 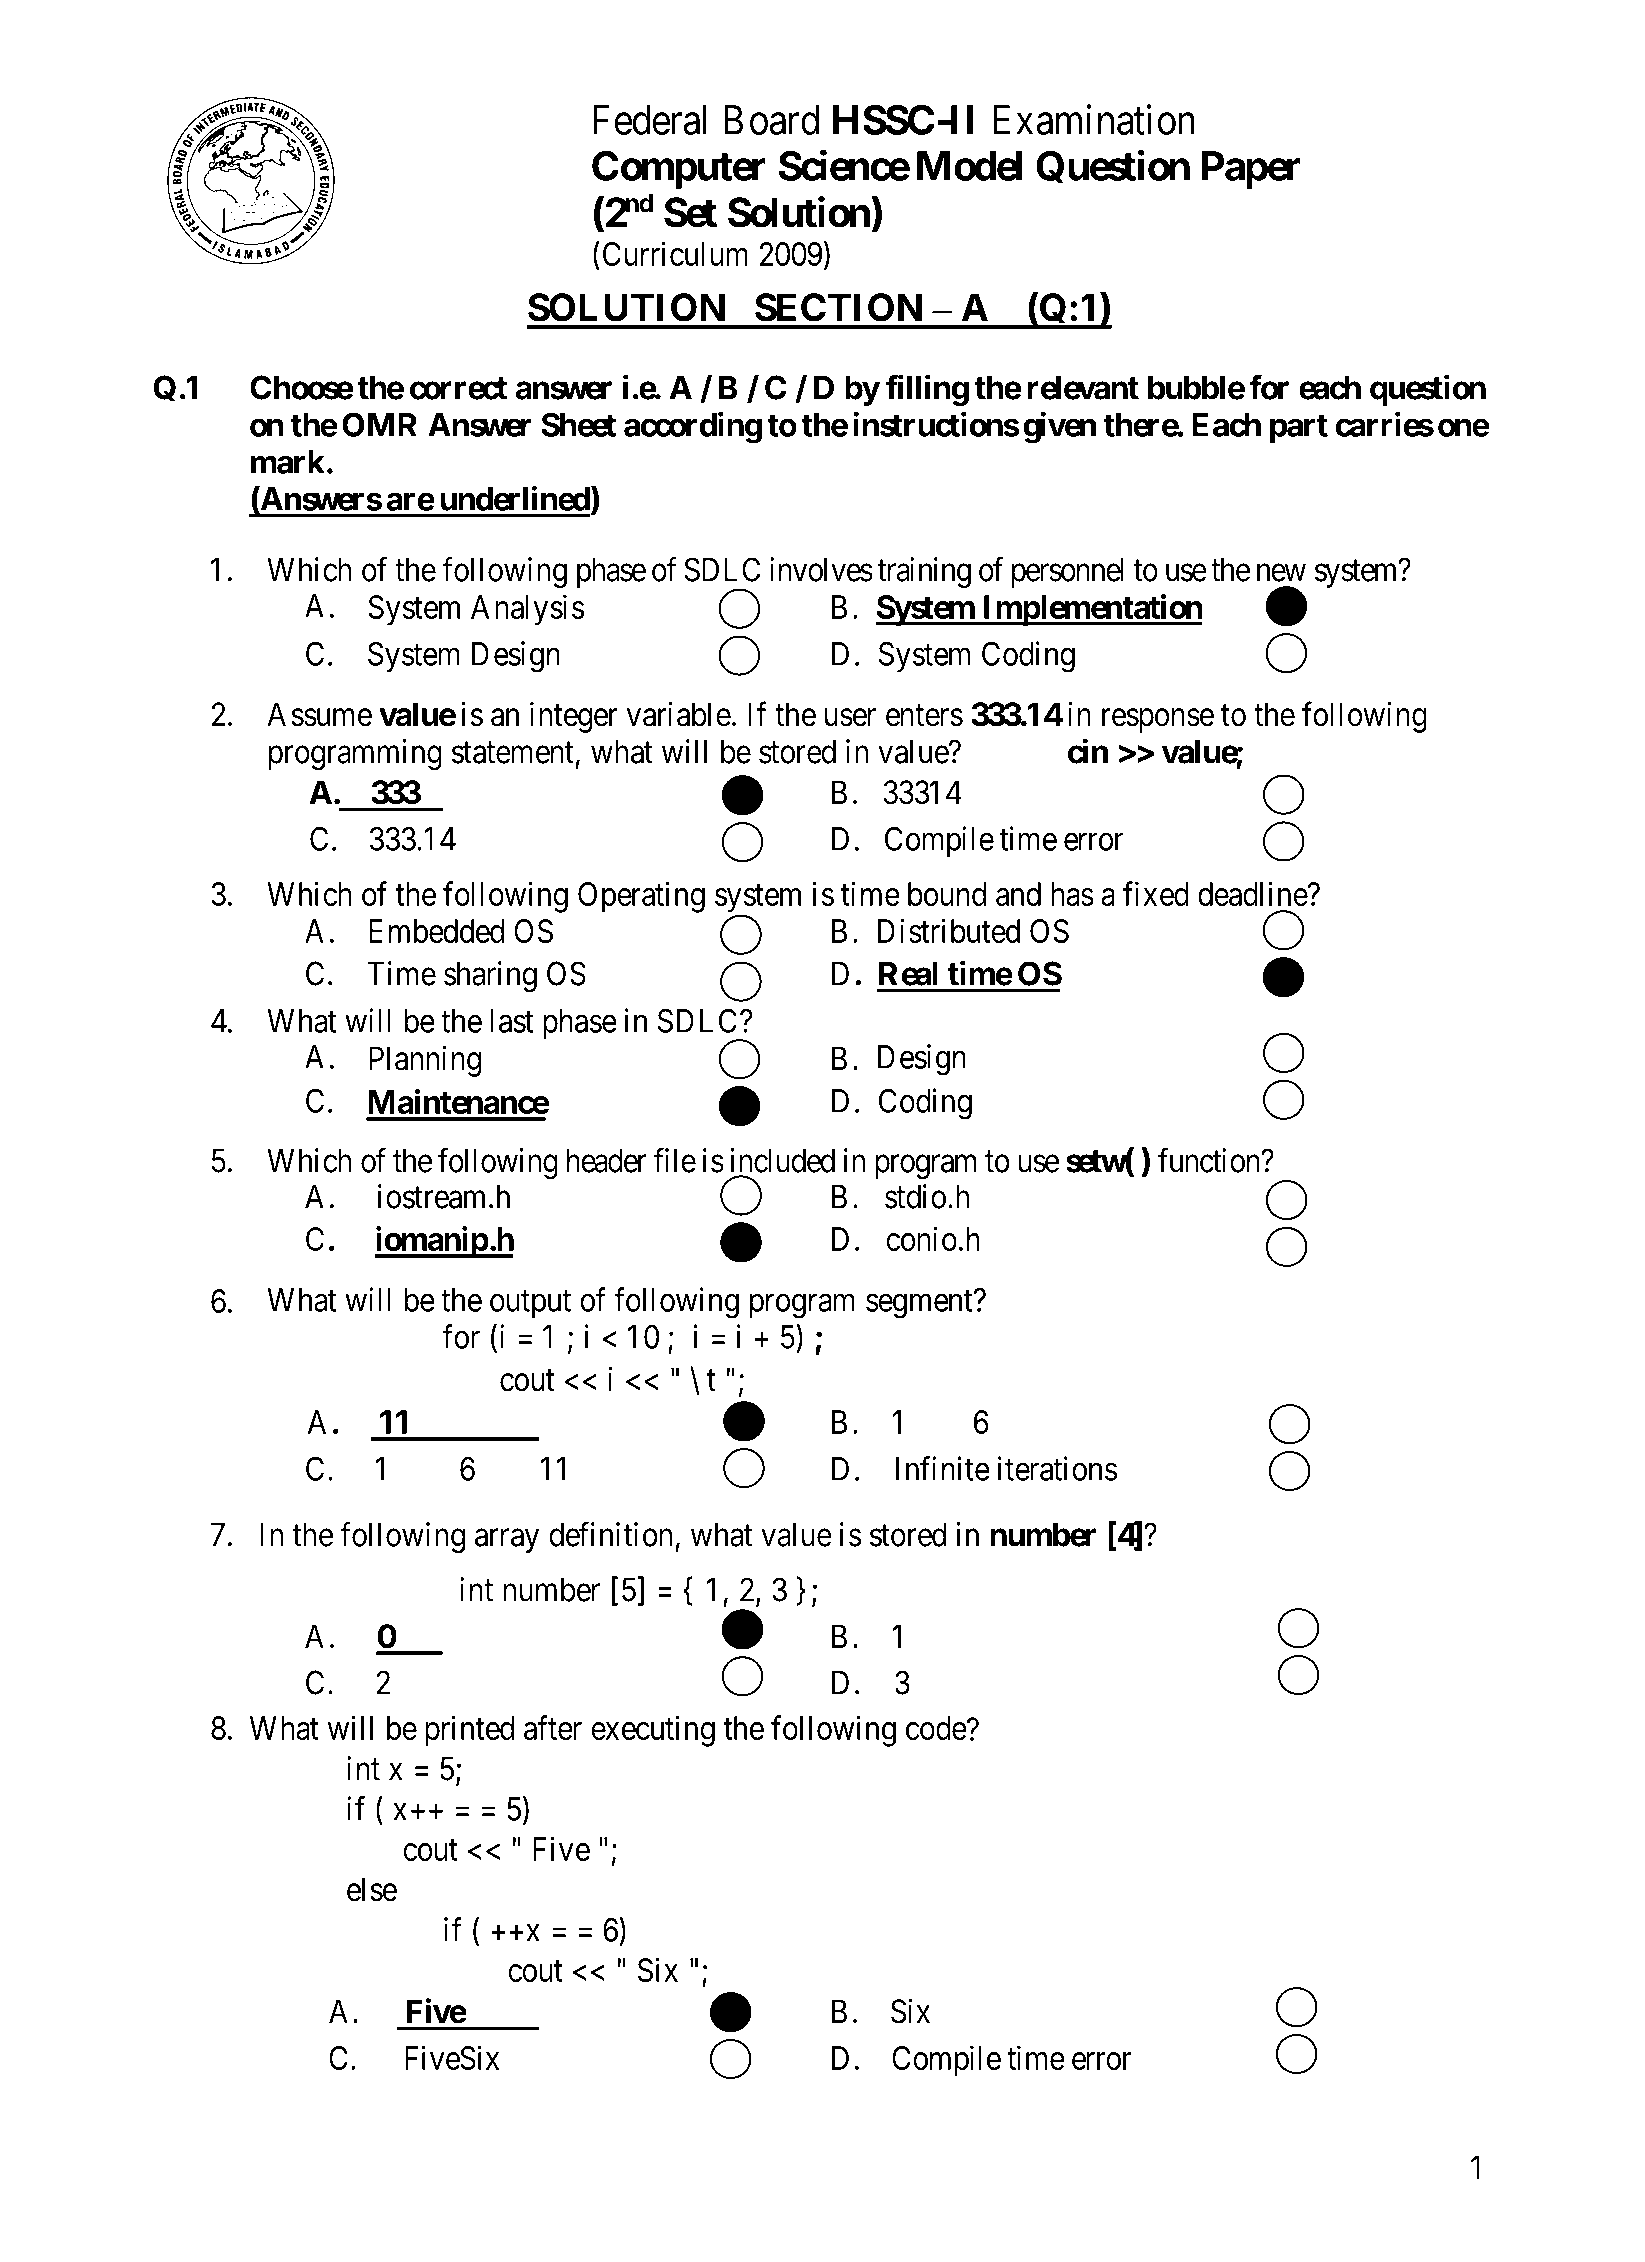 I want to click on Board, so click(x=771, y=120).
